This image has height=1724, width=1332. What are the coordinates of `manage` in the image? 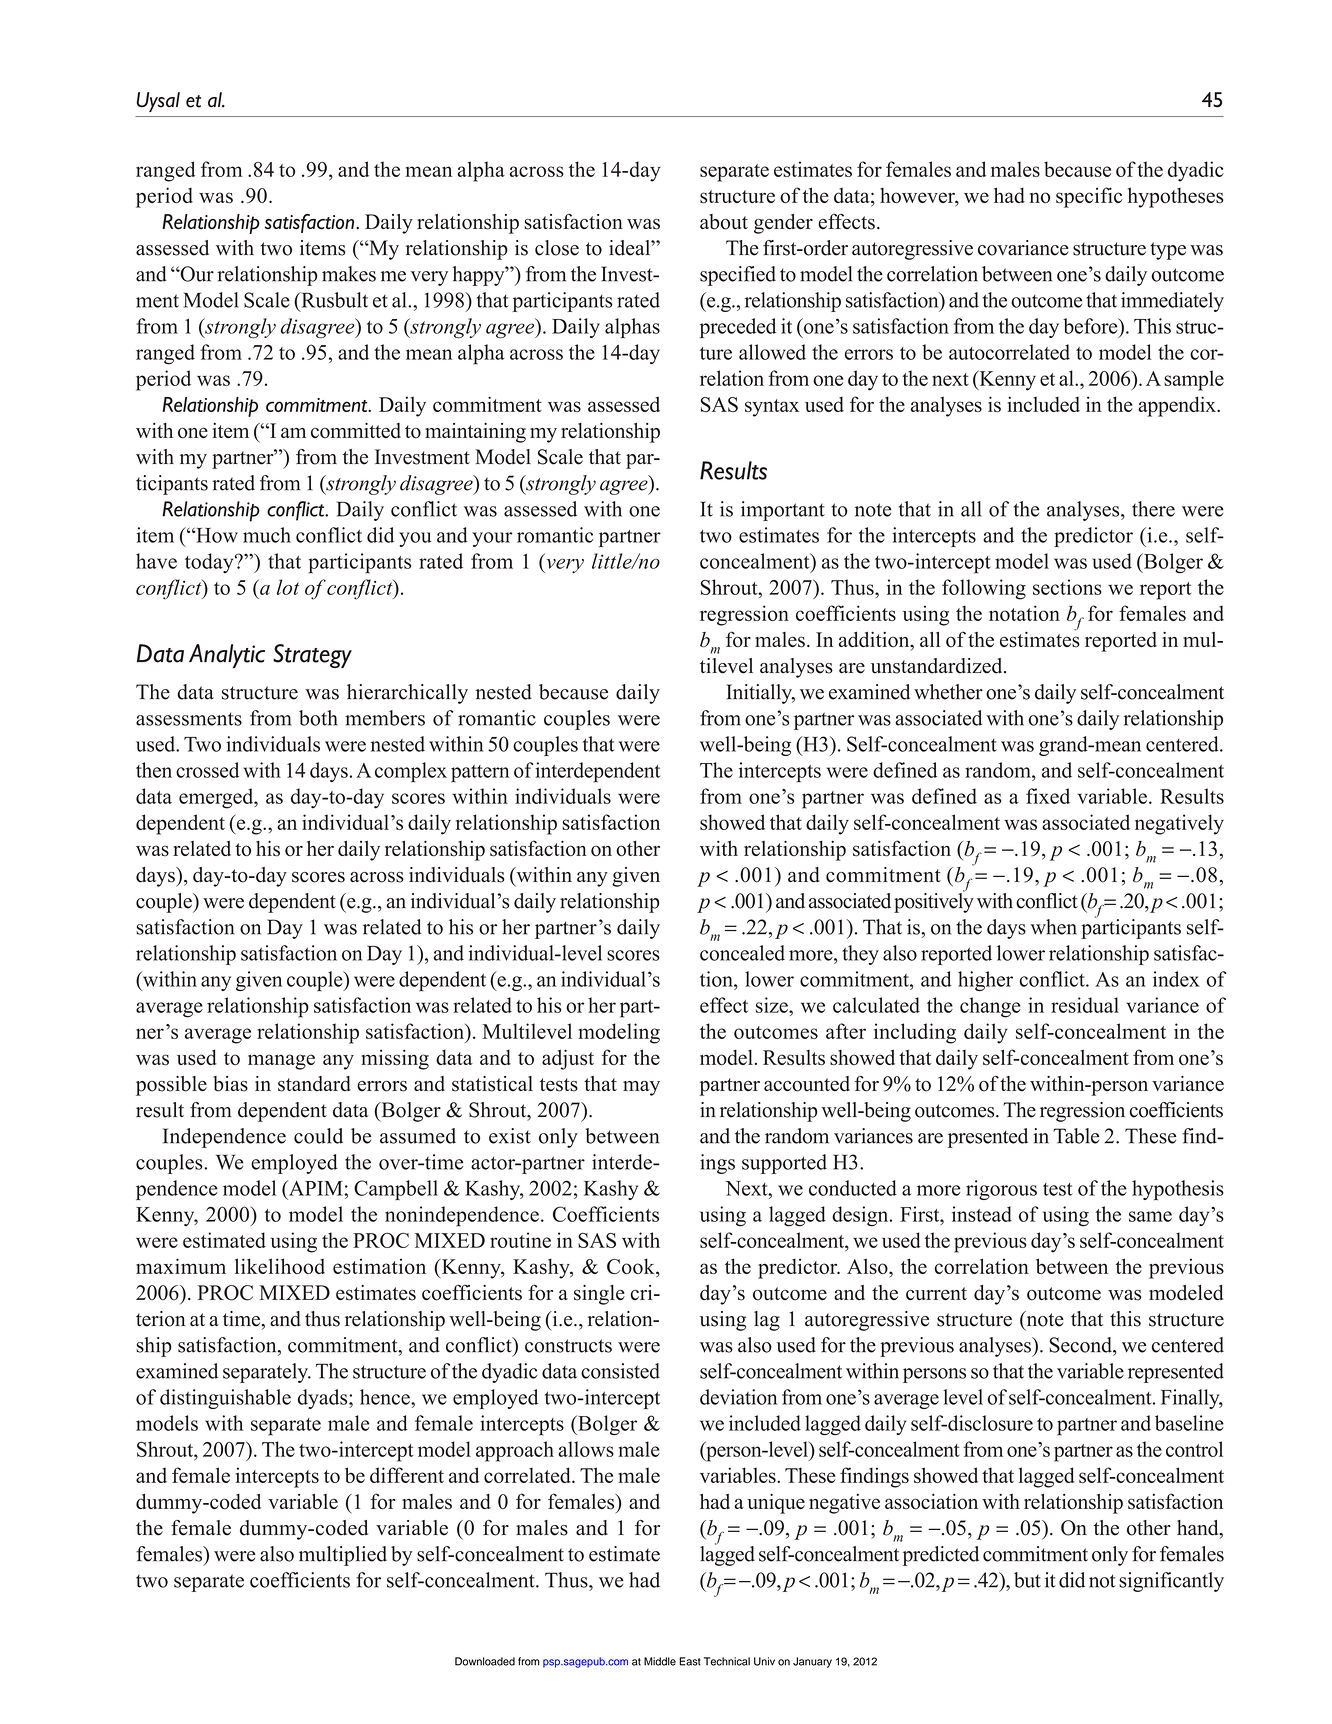 It's located at (281, 1062).
